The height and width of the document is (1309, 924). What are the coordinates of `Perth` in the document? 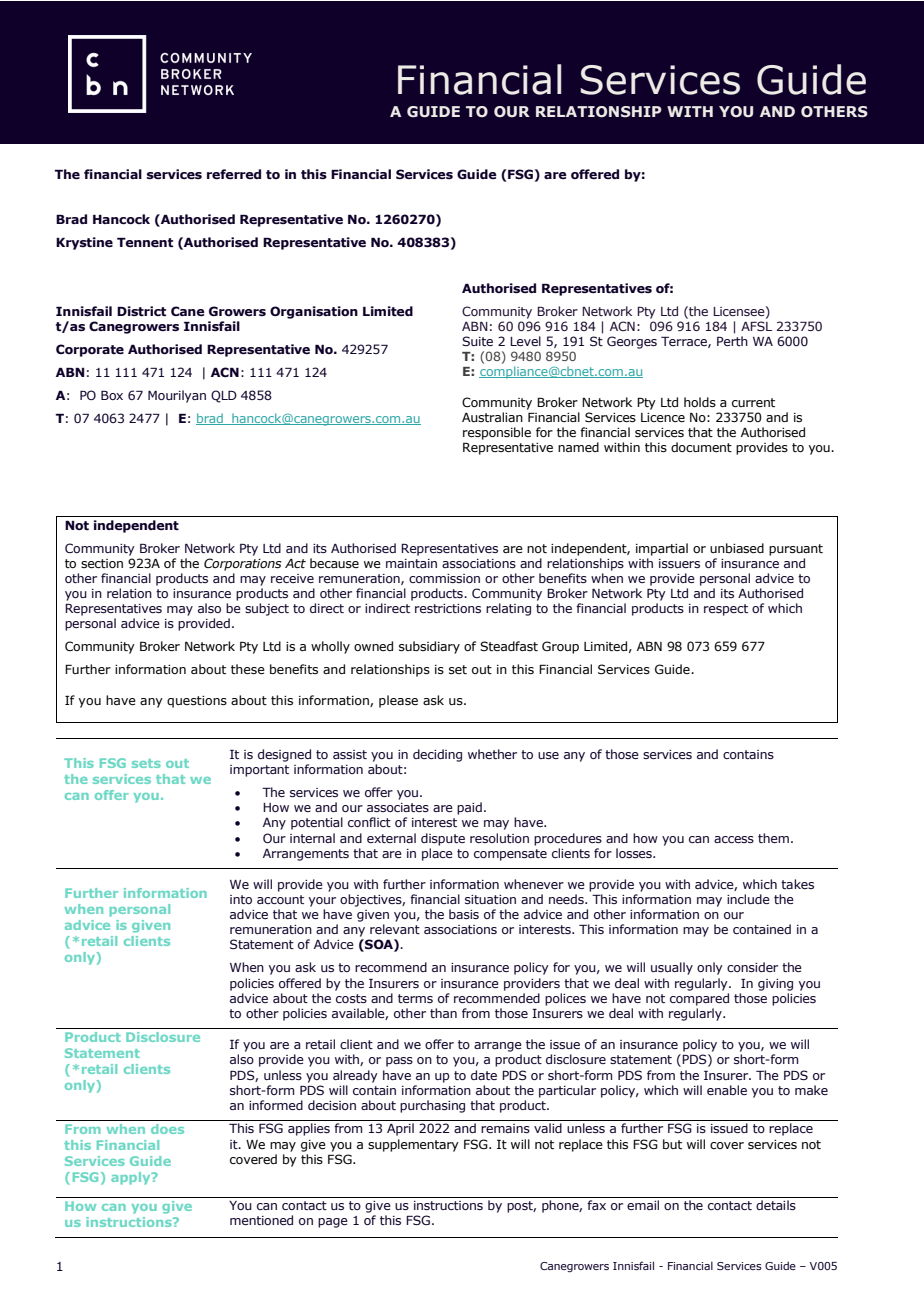 It's located at (732, 341).
